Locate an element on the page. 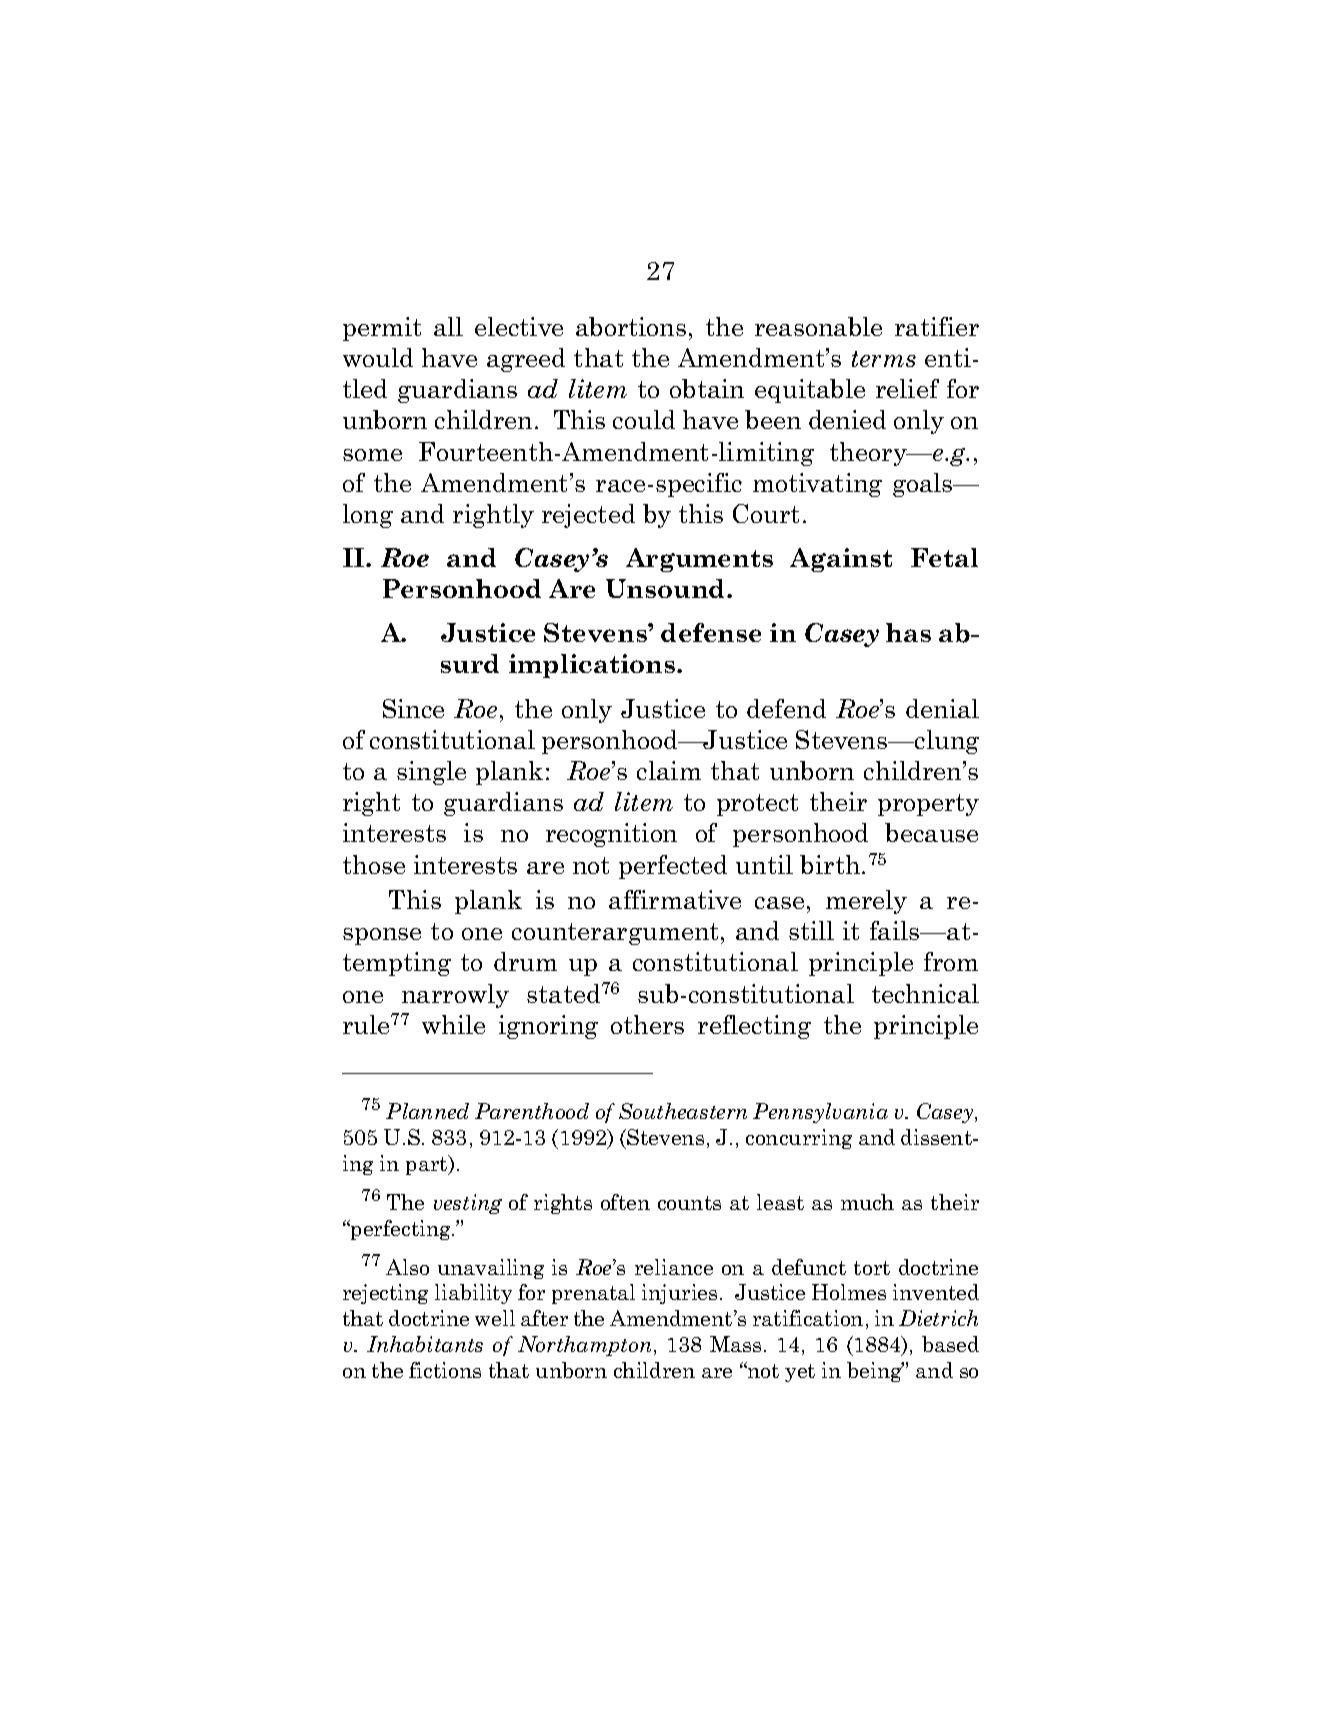 The width and height of the page is (1322, 1710). abortions is located at coordinates (631, 326).
